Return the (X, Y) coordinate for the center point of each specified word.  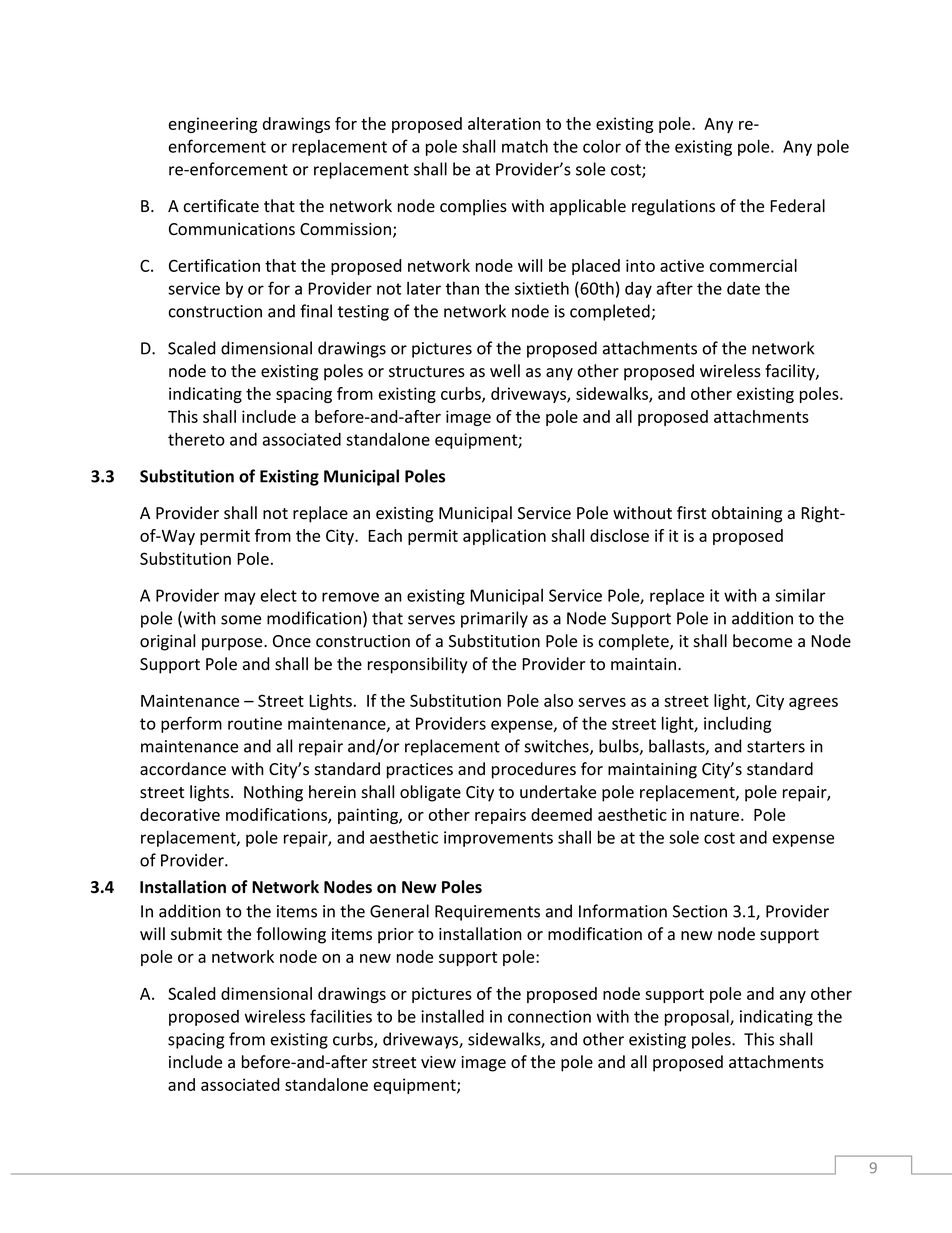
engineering (213, 125)
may (240, 598)
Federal (797, 206)
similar (800, 595)
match (525, 146)
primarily (494, 619)
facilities (341, 1016)
